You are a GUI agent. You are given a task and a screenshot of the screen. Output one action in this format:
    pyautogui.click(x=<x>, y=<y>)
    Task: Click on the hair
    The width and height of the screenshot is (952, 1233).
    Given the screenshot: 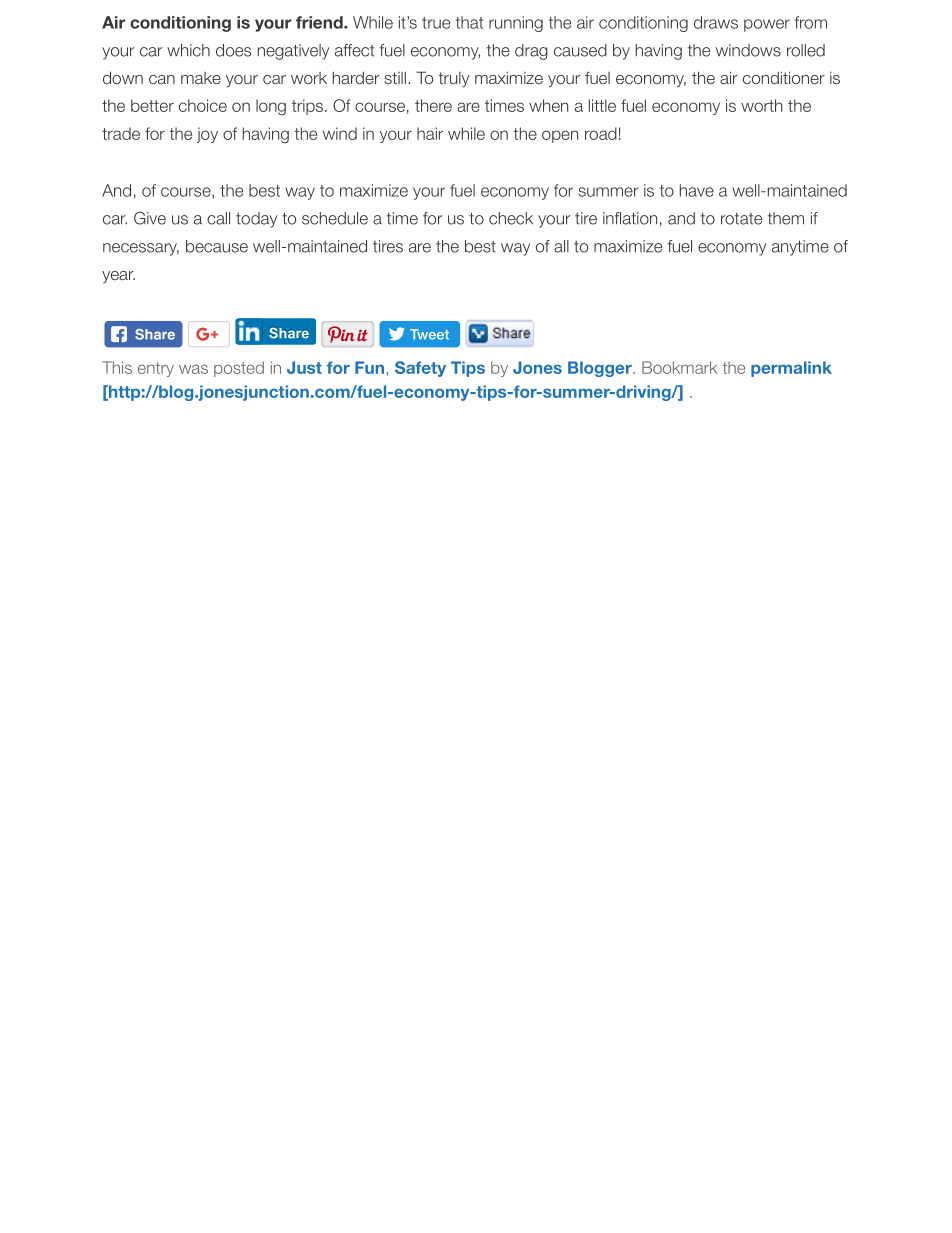 What is the action you would take?
    pyautogui.click(x=430, y=133)
